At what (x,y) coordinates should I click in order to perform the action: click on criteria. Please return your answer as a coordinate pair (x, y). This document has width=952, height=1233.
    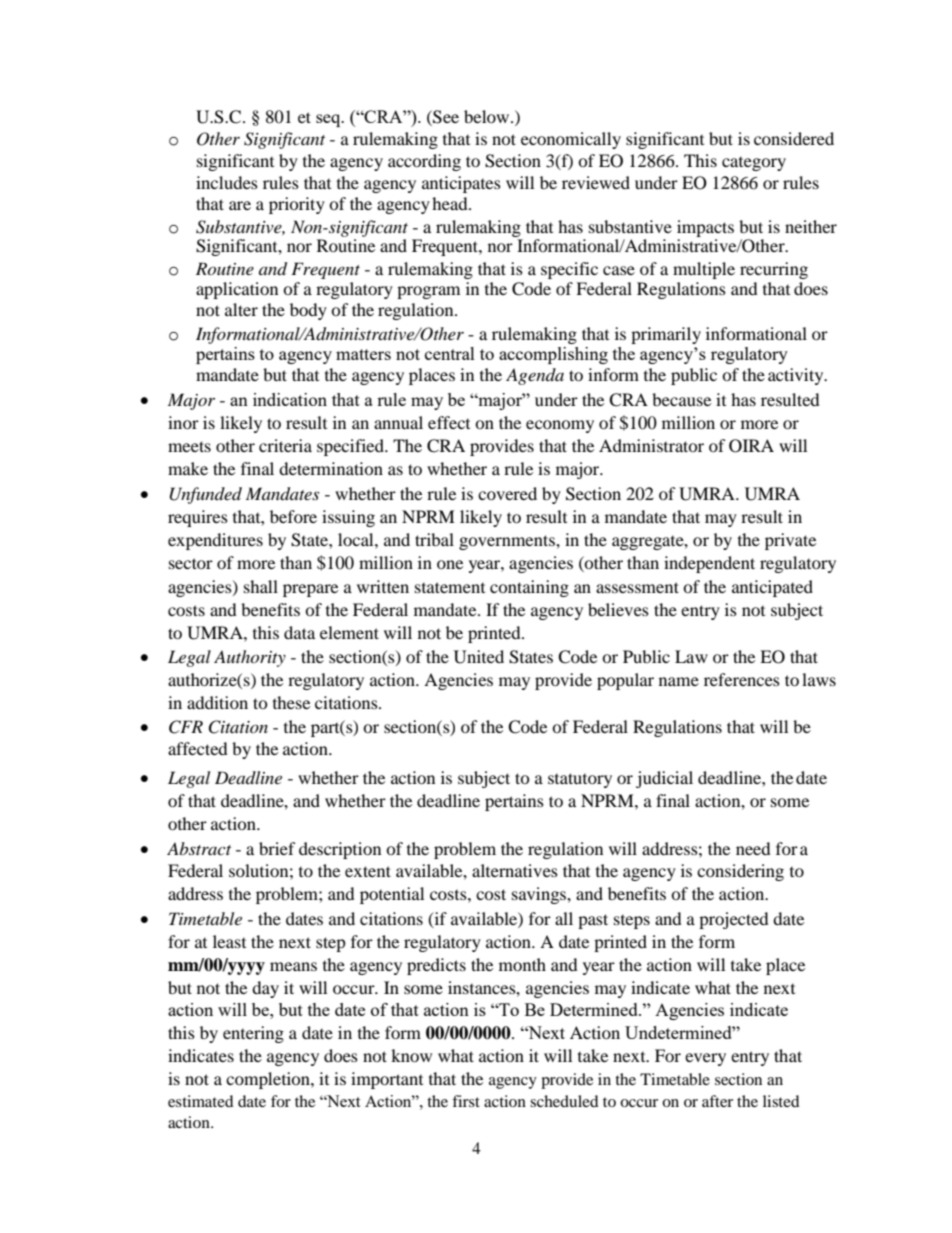
    Looking at the image, I should click on (285, 445).
